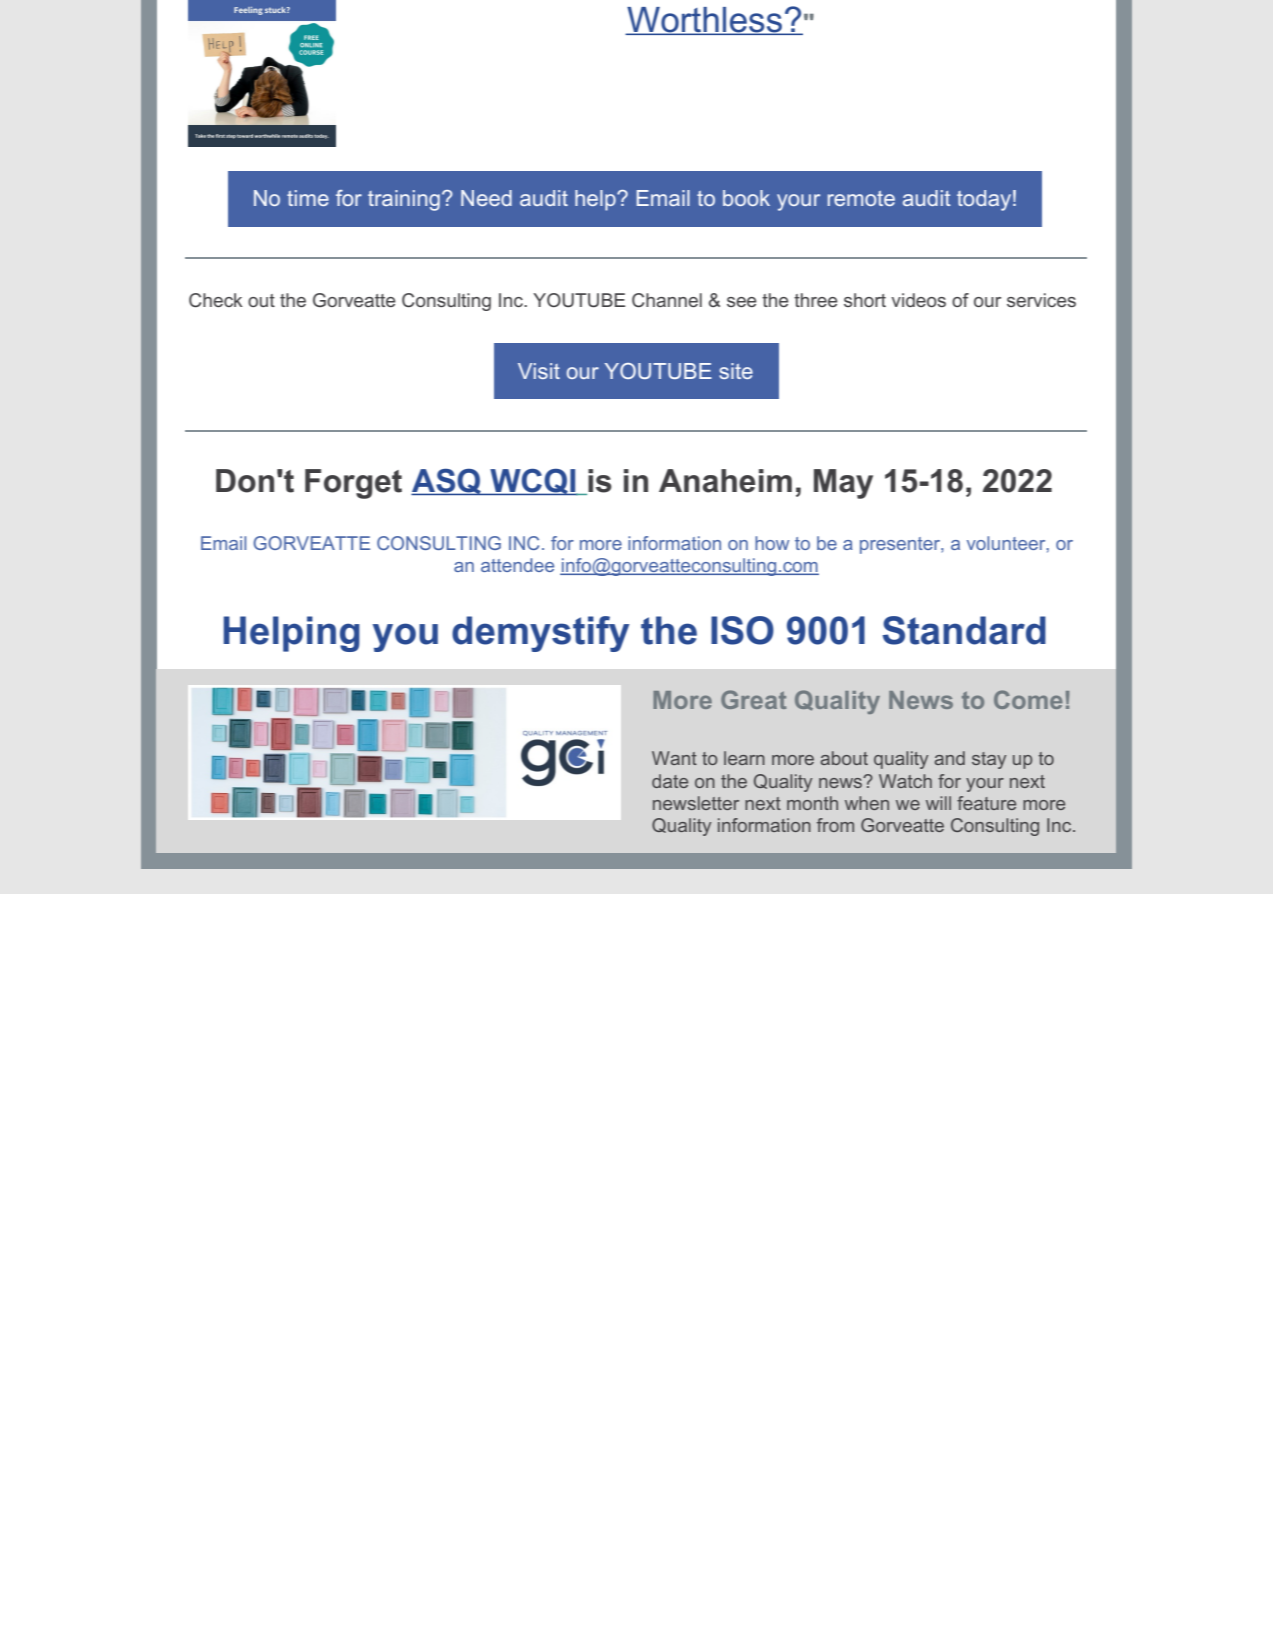  I want to click on Come, so click(1028, 699).
